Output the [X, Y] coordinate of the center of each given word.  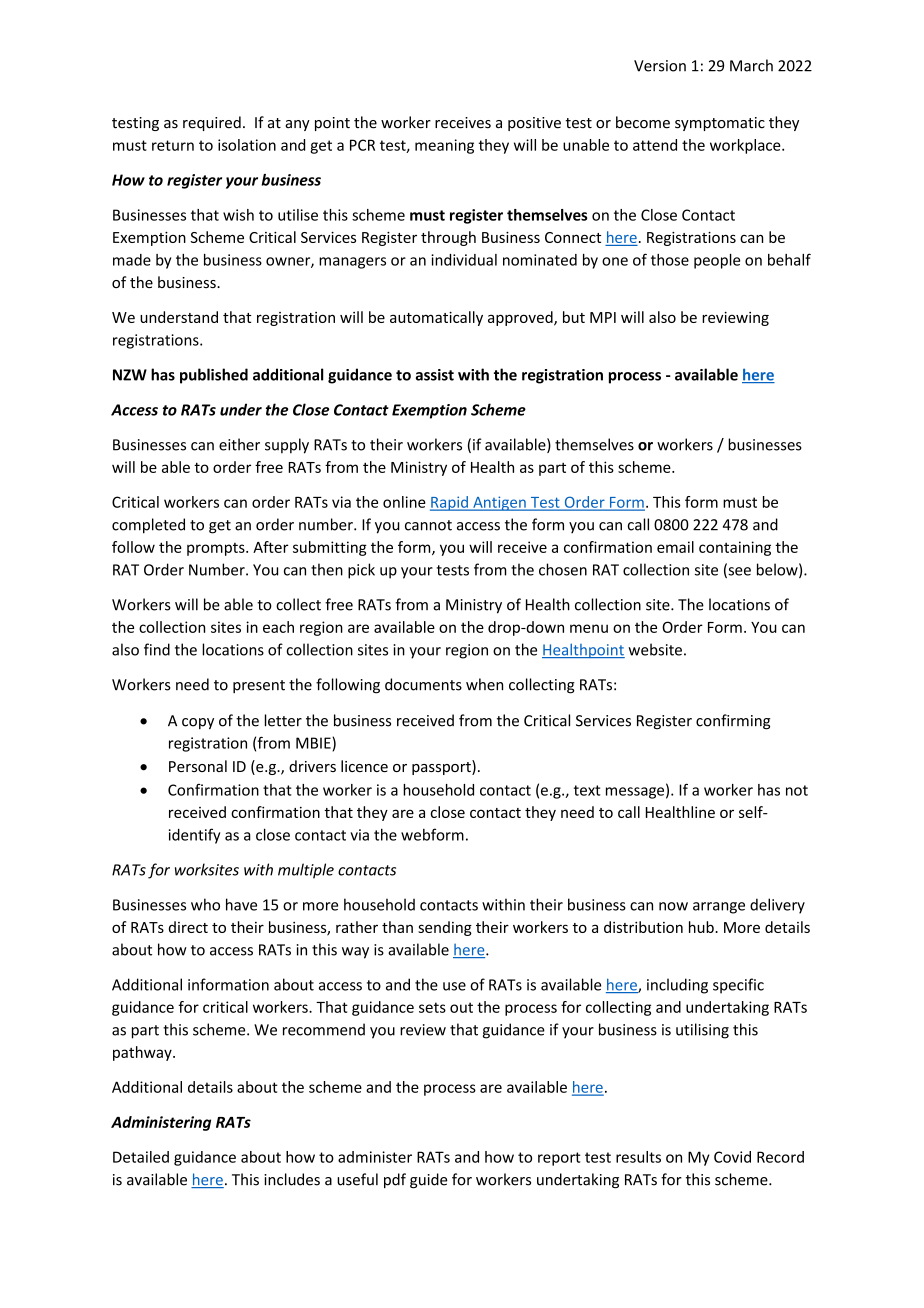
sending [445, 928]
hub [702, 927]
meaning [444, 146]
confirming [733, 722]
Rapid [450, 503]
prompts [217, 549]
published [214, 376]
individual [464, 260]
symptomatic [720, 124]
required [212, 123]
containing [735, 548]
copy [198, 723]
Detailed [141, 1157]
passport [442, 767]
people [717, 261]
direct [188, 927]
